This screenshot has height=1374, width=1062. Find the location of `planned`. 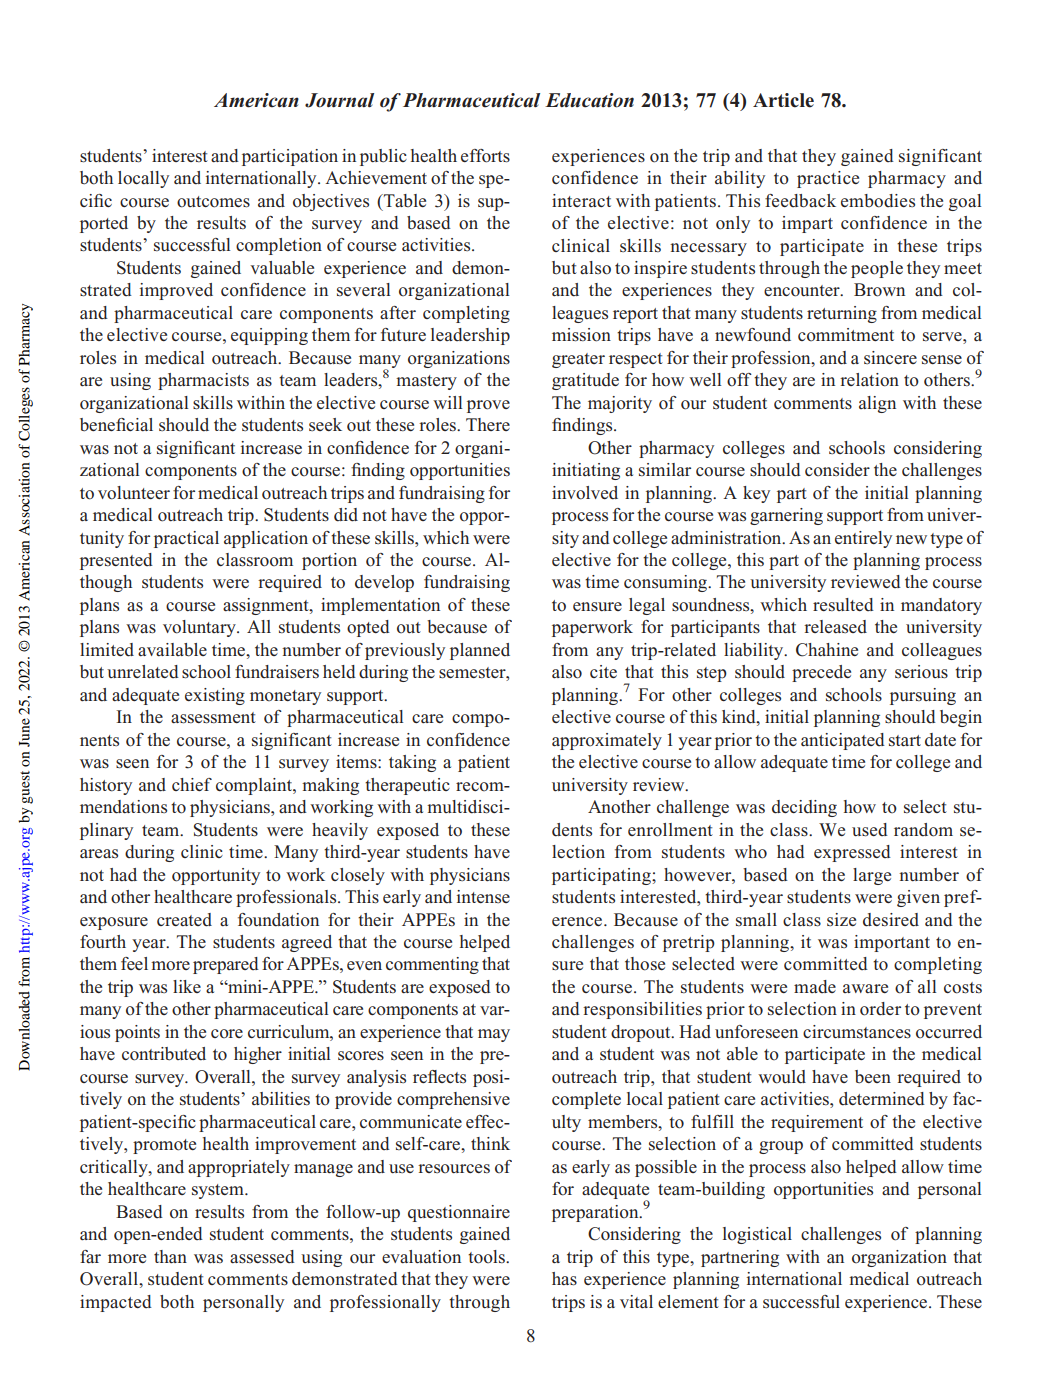

planned is located at coordinates (480, 651).
